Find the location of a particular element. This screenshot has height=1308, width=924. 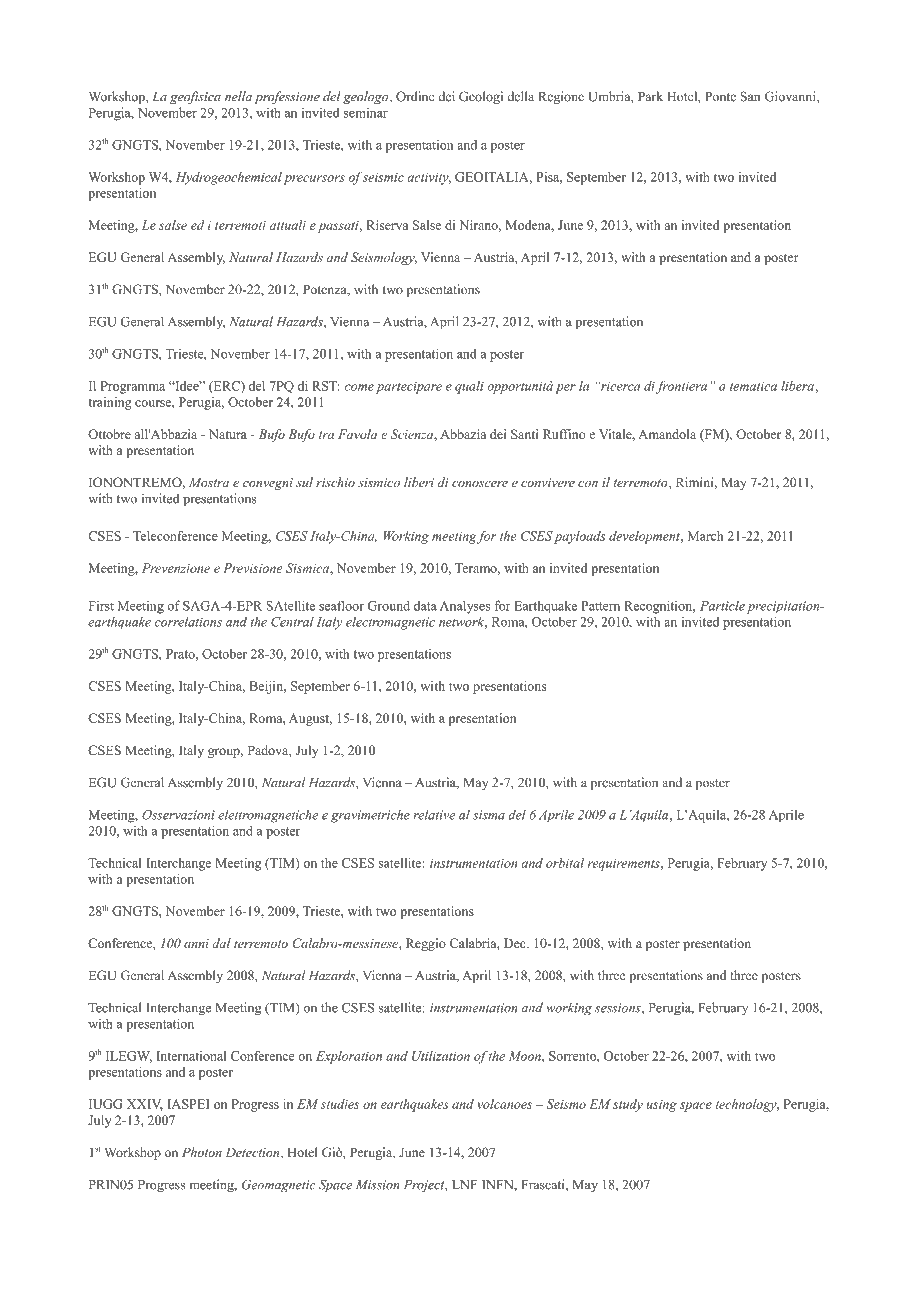

Park is located at coordinates (650, 96).
